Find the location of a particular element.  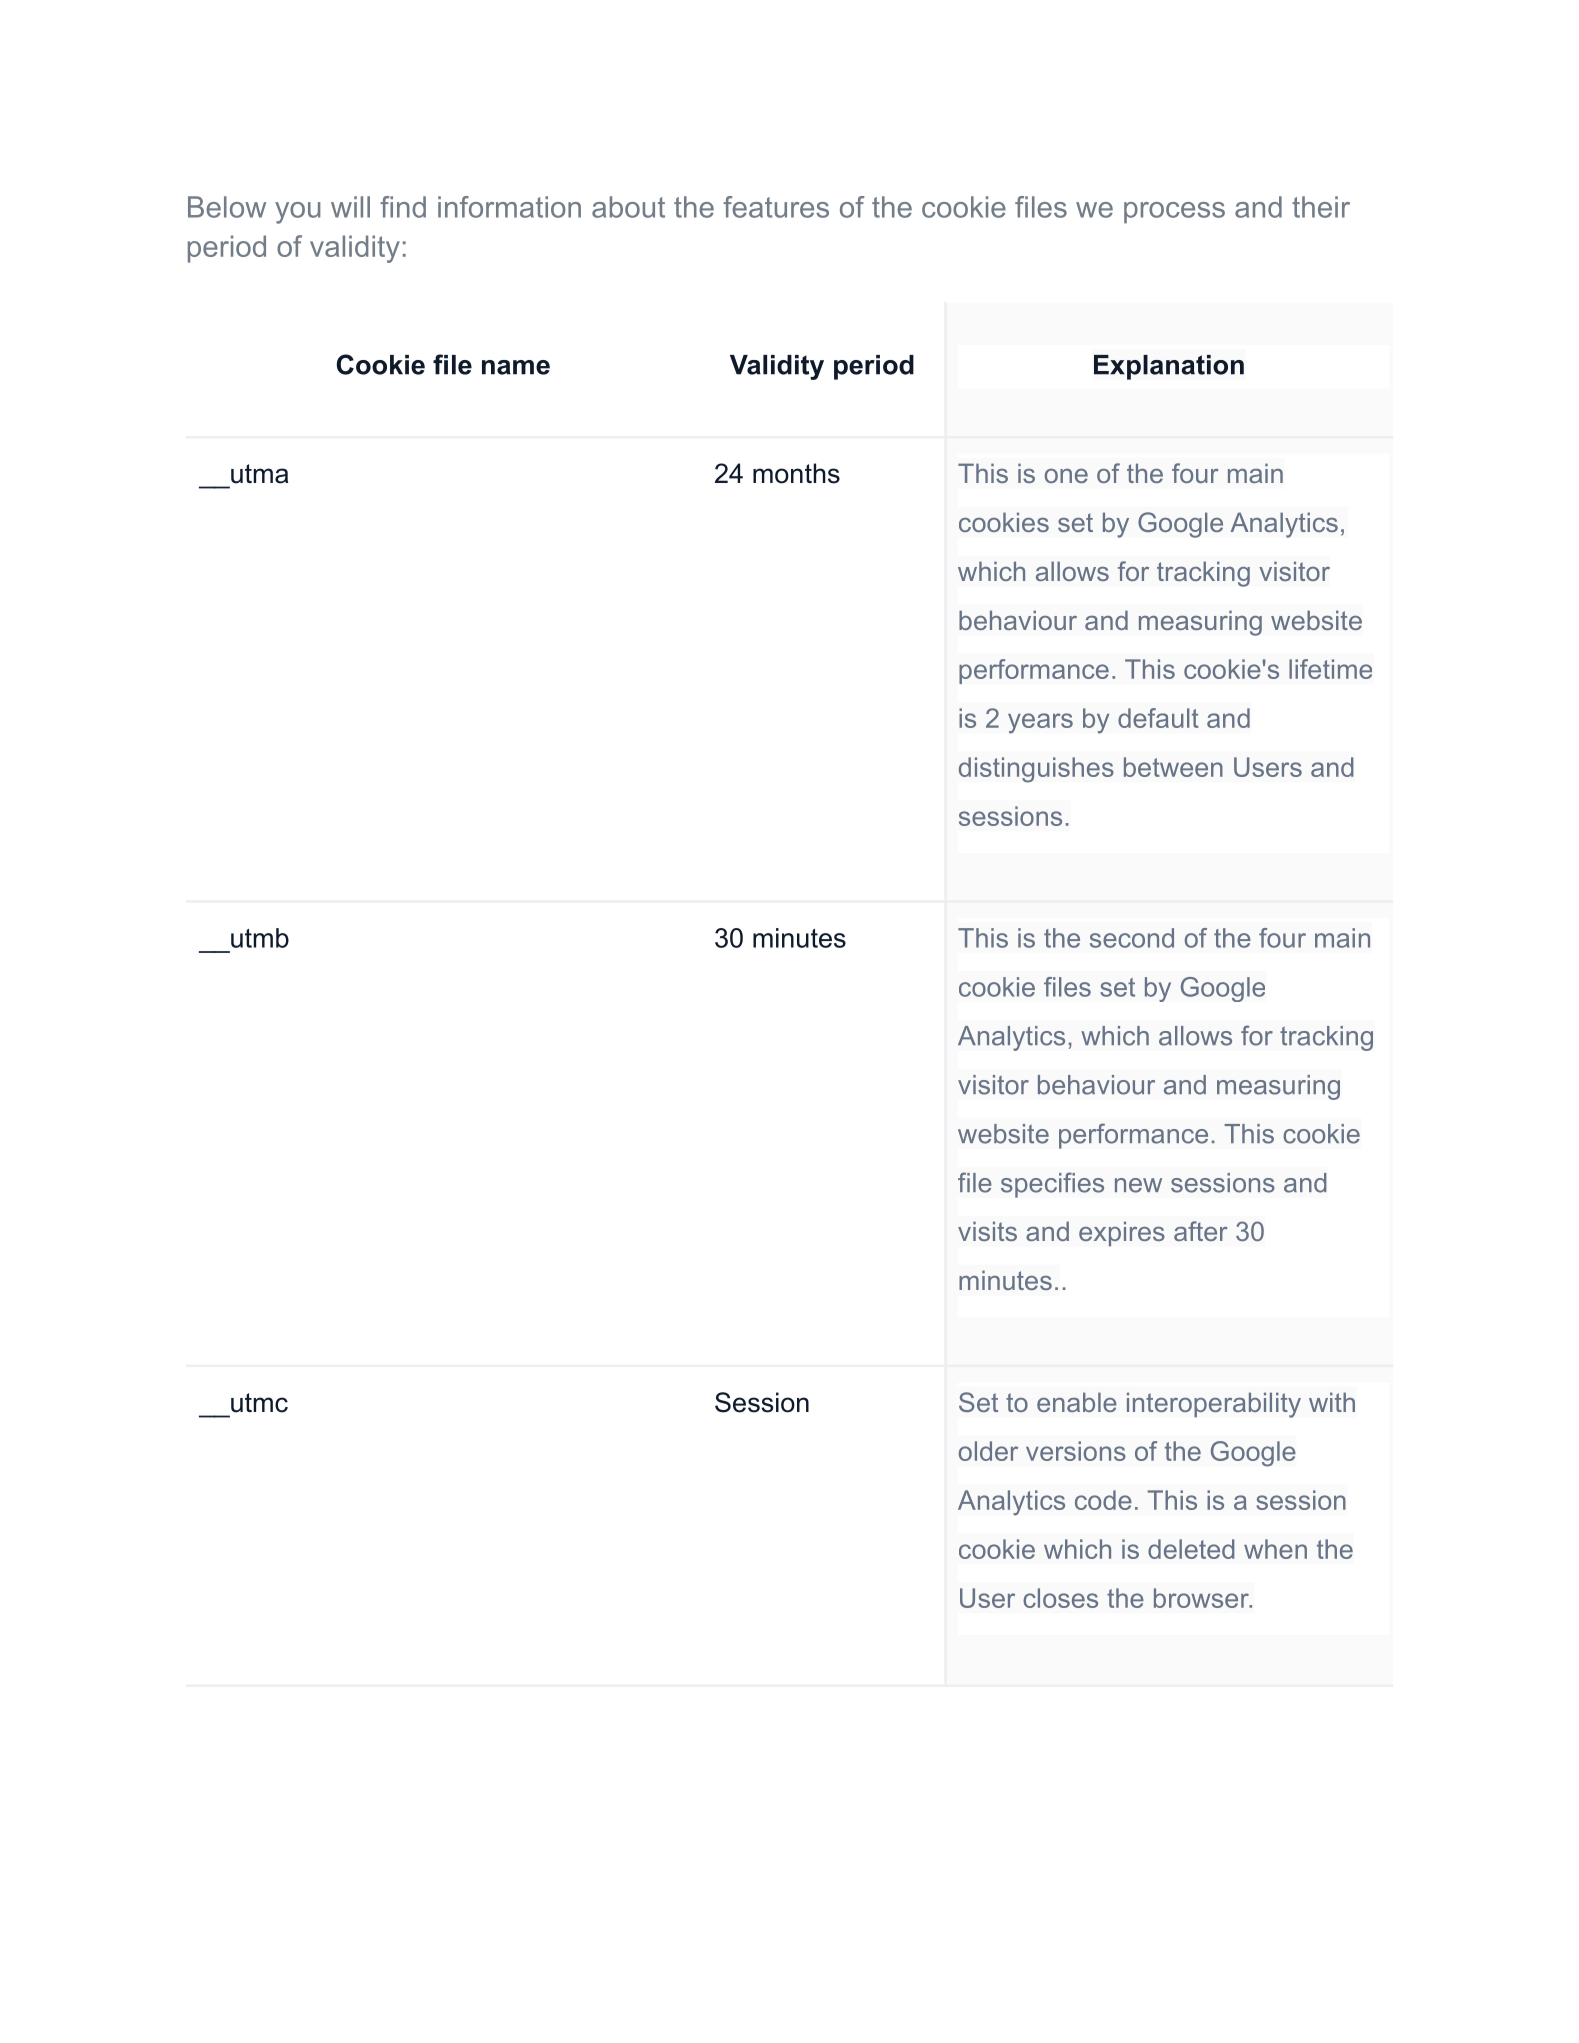

between is located at coordinates (1173, 767).
